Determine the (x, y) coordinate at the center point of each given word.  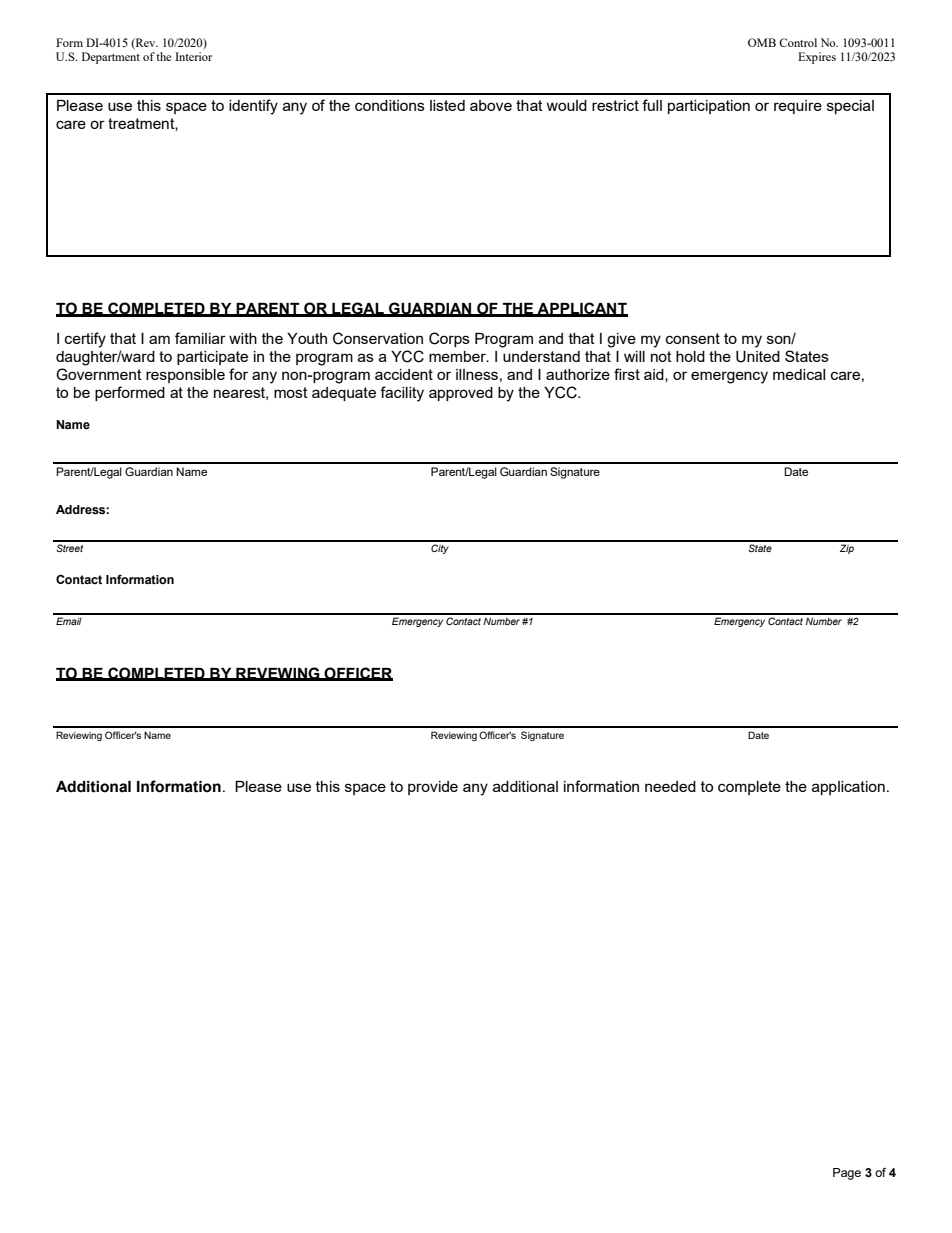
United (758, 357)
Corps (449, 339)
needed (670, 786)
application (848, 788)
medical (799, 374)
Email (69, 621)
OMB (762, 42)
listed (447, 105)
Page (847, 1174)
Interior (193, 56)
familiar (200, 338)
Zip (847, 549)
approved (461, 394)
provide (433, 788)
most (291, 392)
